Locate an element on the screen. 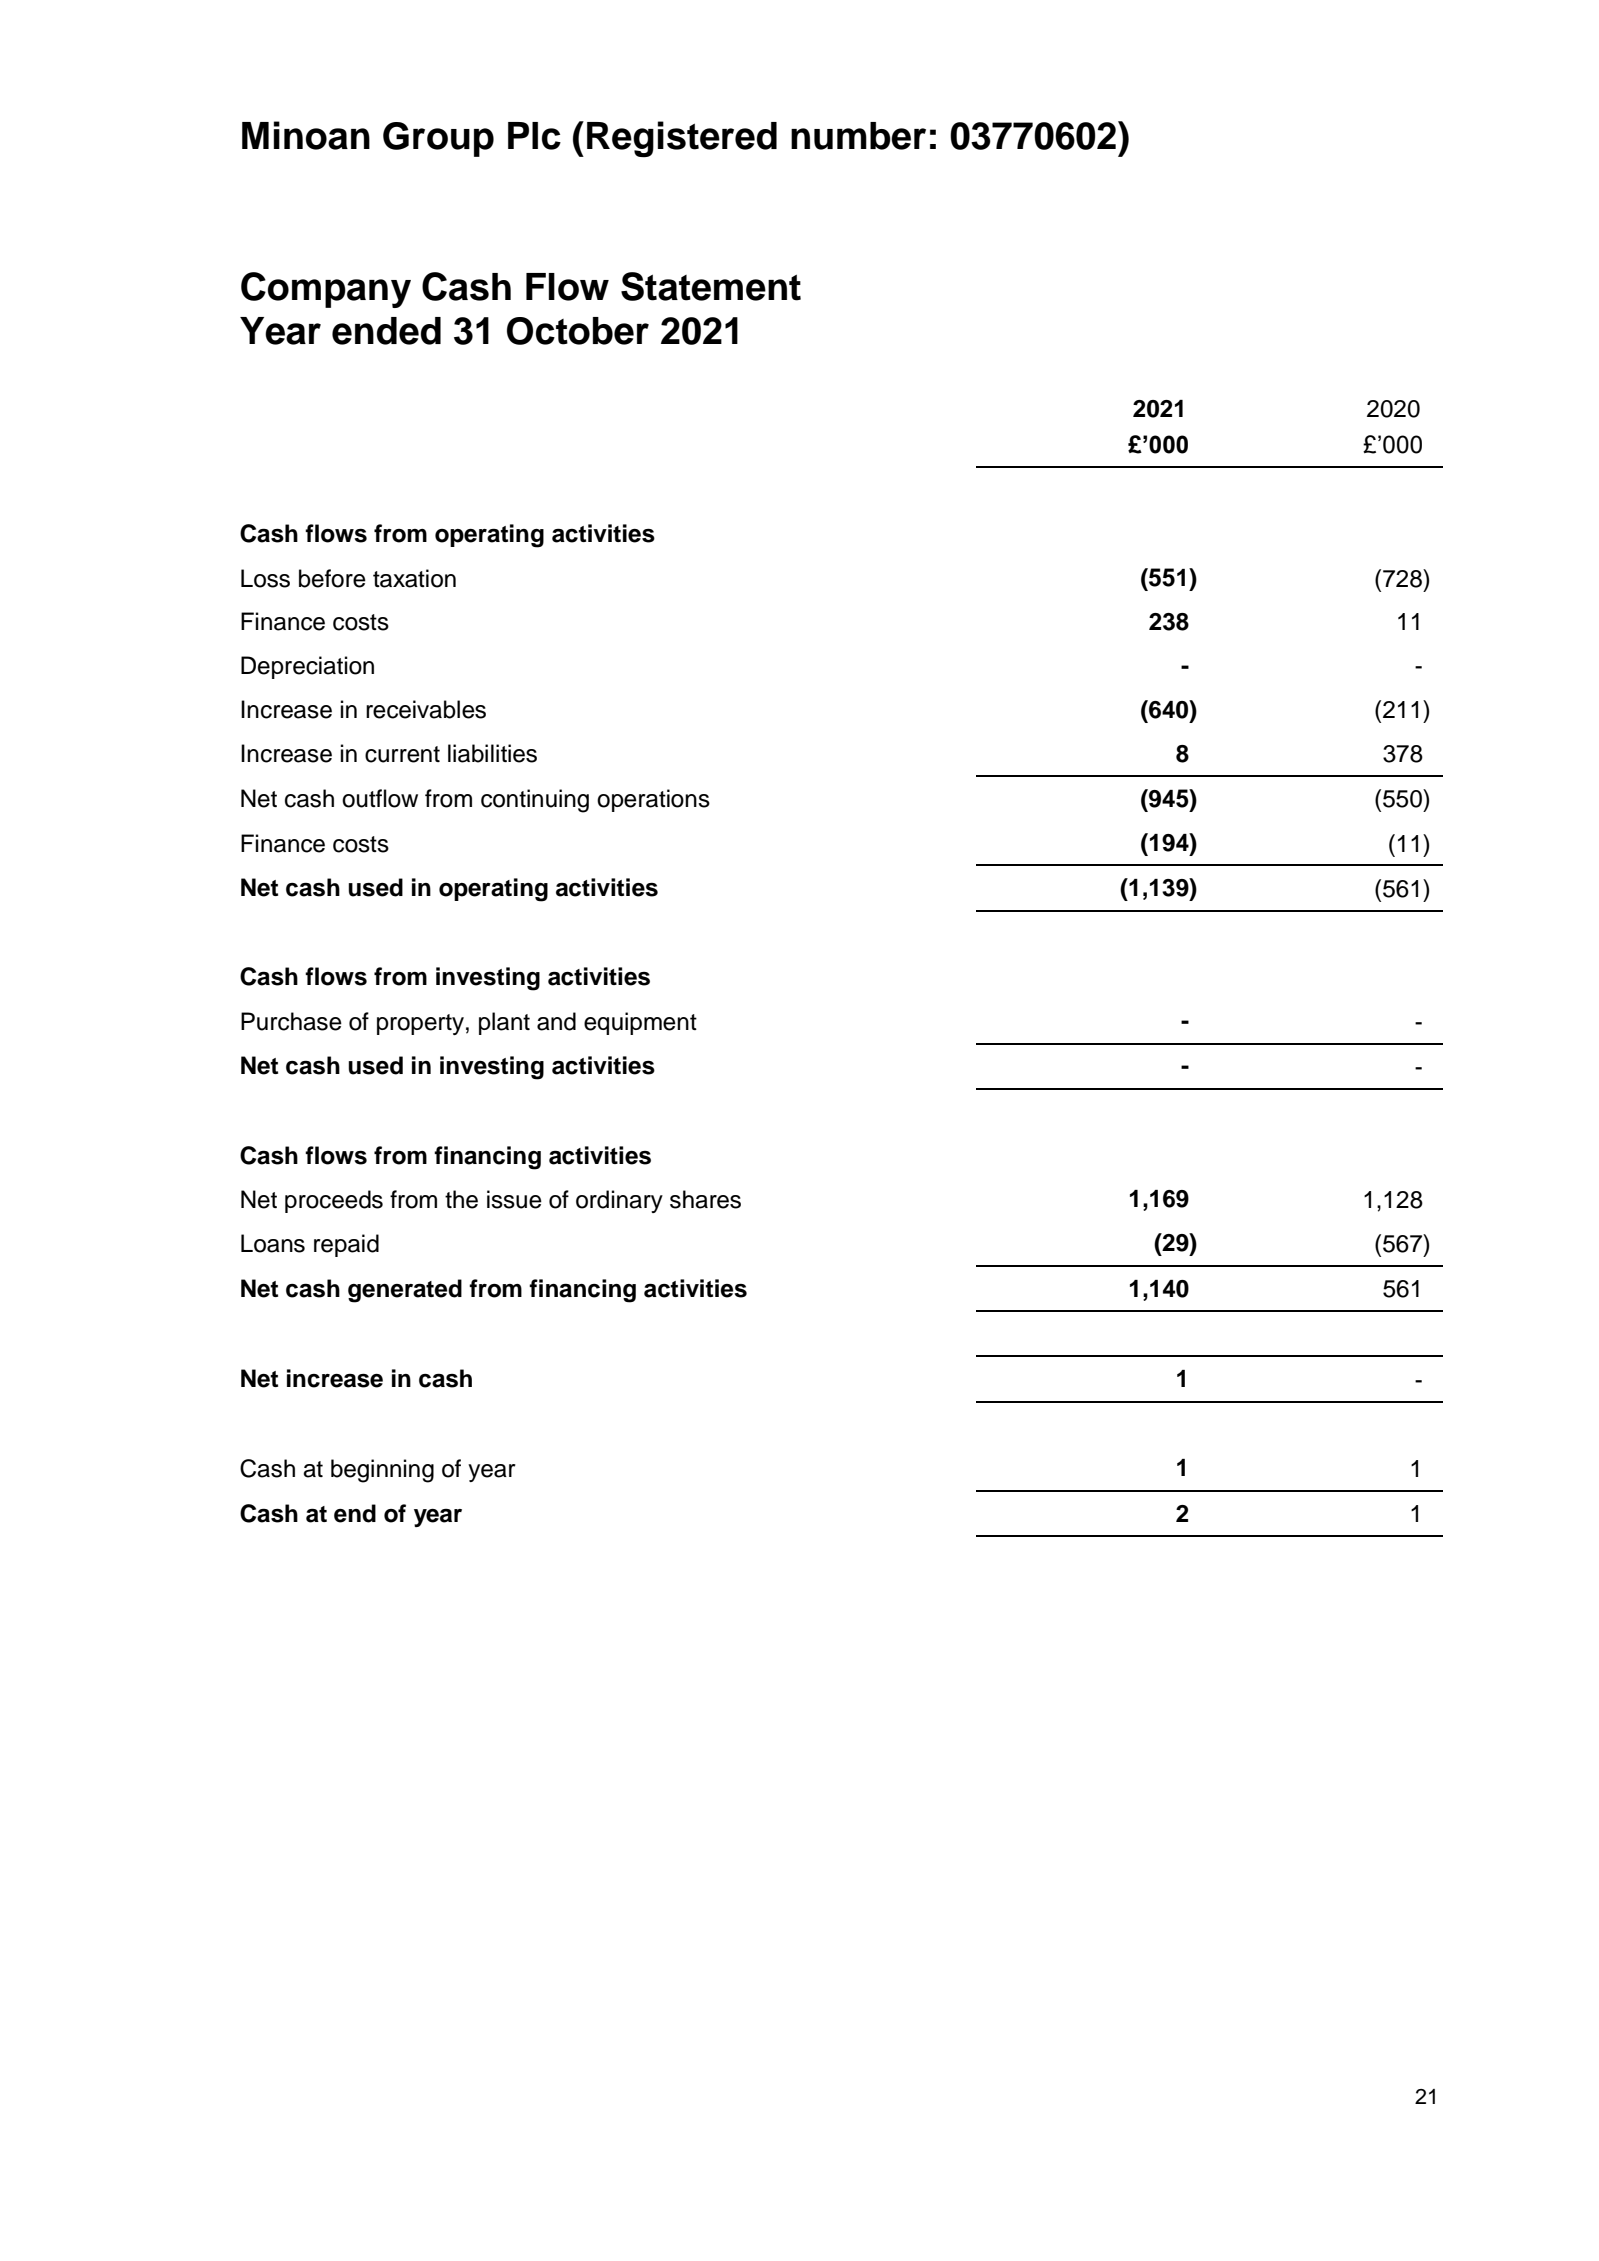 This screenshot has width=1599, height=2261. operations is located at coordinates (653, 800).
